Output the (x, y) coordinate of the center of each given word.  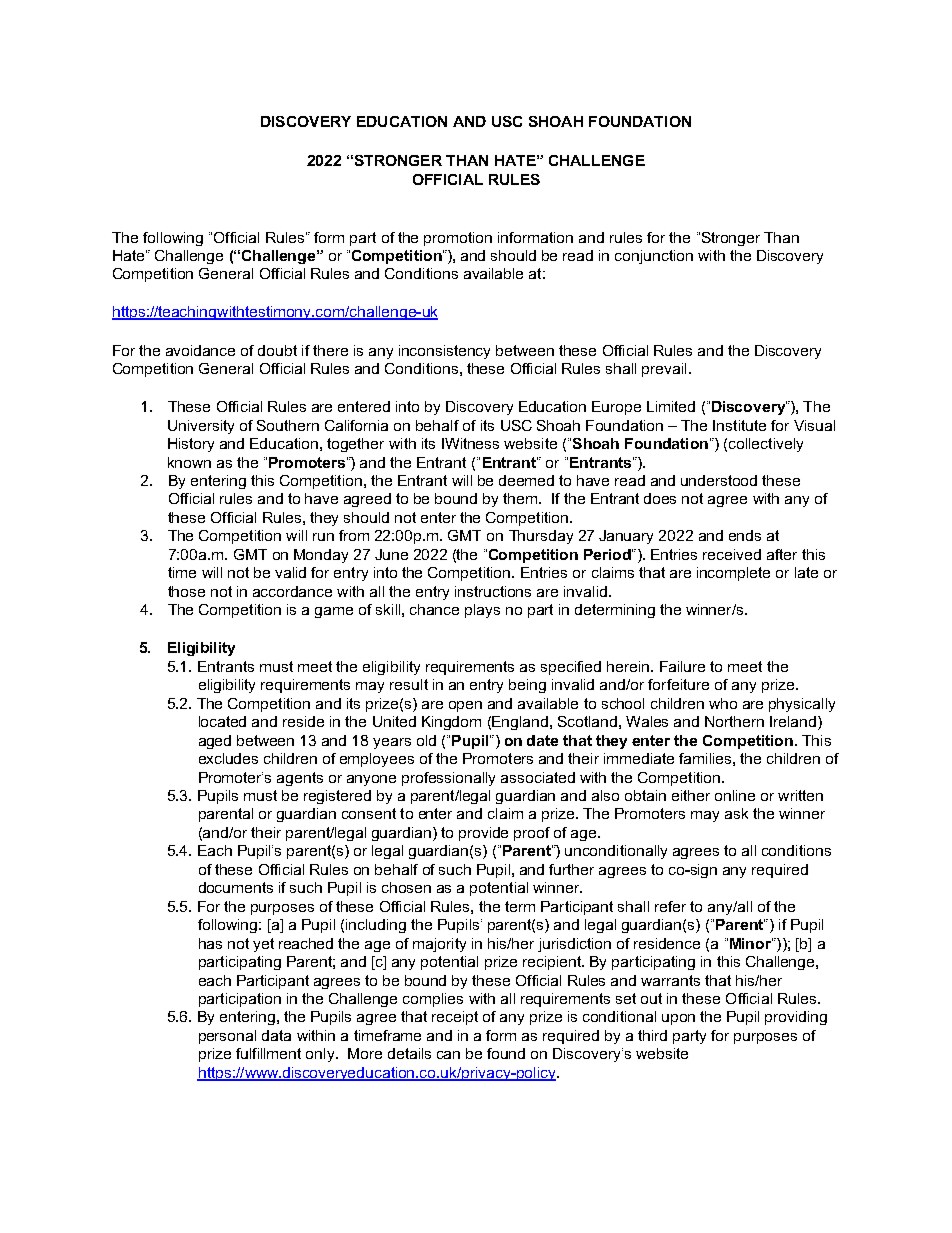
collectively (766, 445)
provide (483, 834)
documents (236, 887)
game (334, 612)
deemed (526, 480)
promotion (458, 239)
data (276, 1035)
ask (736, 813)
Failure (682, 666)
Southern (288, 425)
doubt (277, 350)
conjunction (654, 257)
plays (482, 611)
